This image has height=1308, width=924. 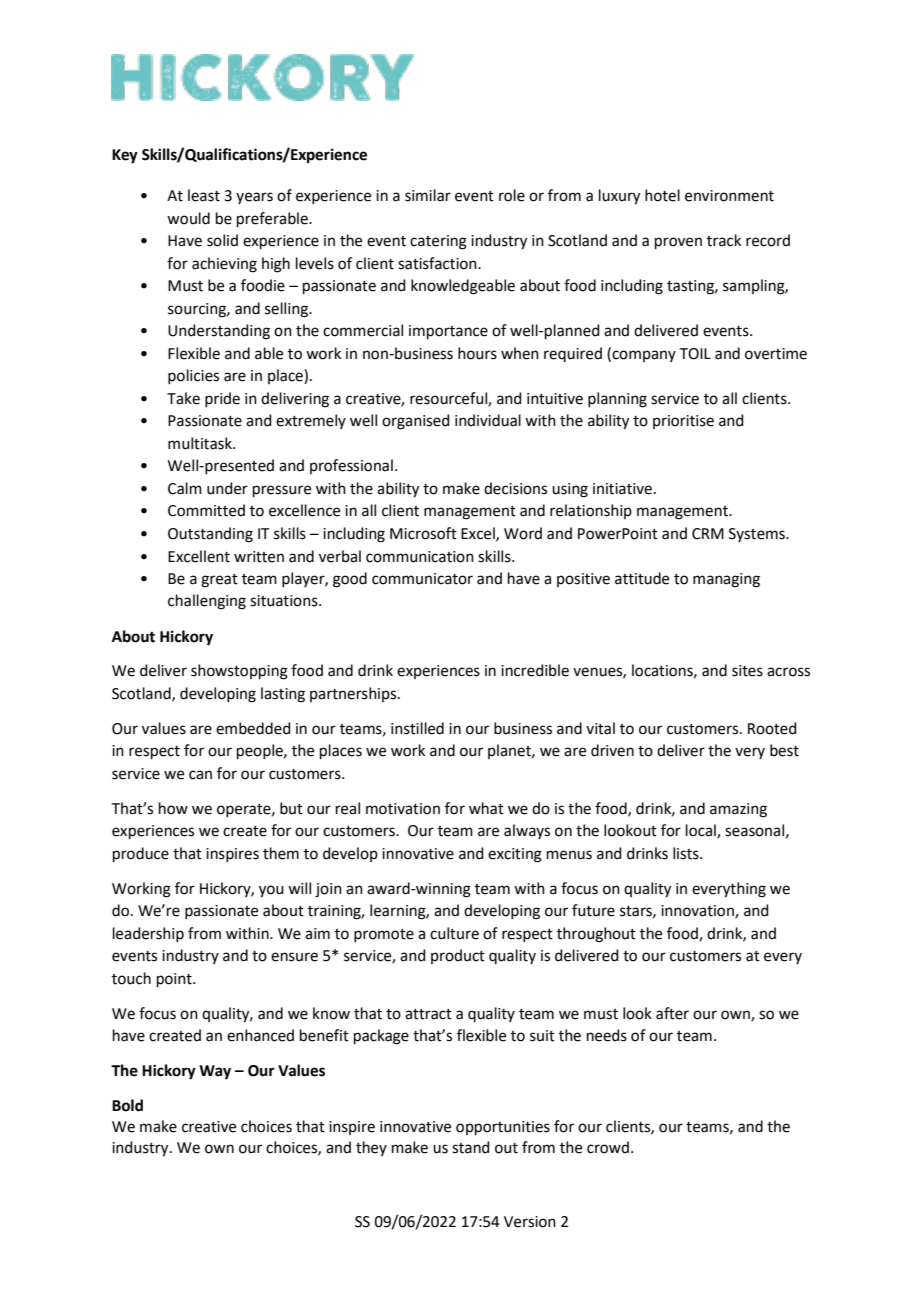 What do you see at coordinates (127, 1105) in the image?
I see `Bold` at bounding box center [127, 1105].
